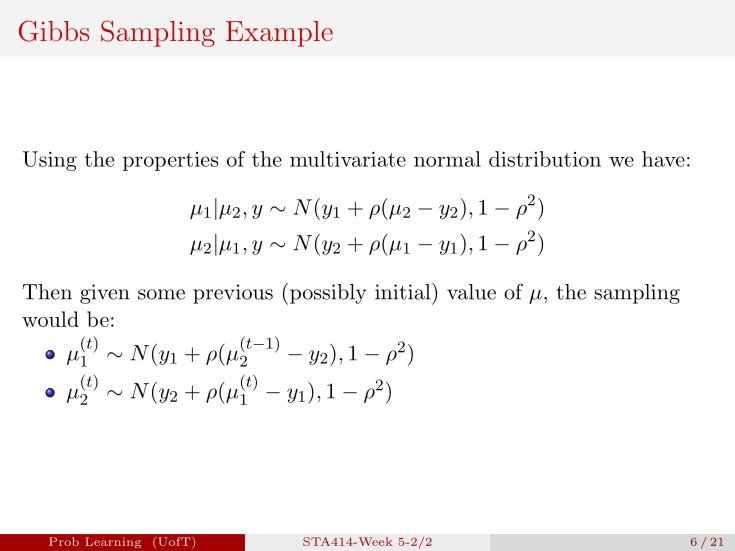 Image resolution: width=735 pixels, height=551 pixels. Describe the element at coordinates (471, 292) in the screenshot. I see `value` at that location.
